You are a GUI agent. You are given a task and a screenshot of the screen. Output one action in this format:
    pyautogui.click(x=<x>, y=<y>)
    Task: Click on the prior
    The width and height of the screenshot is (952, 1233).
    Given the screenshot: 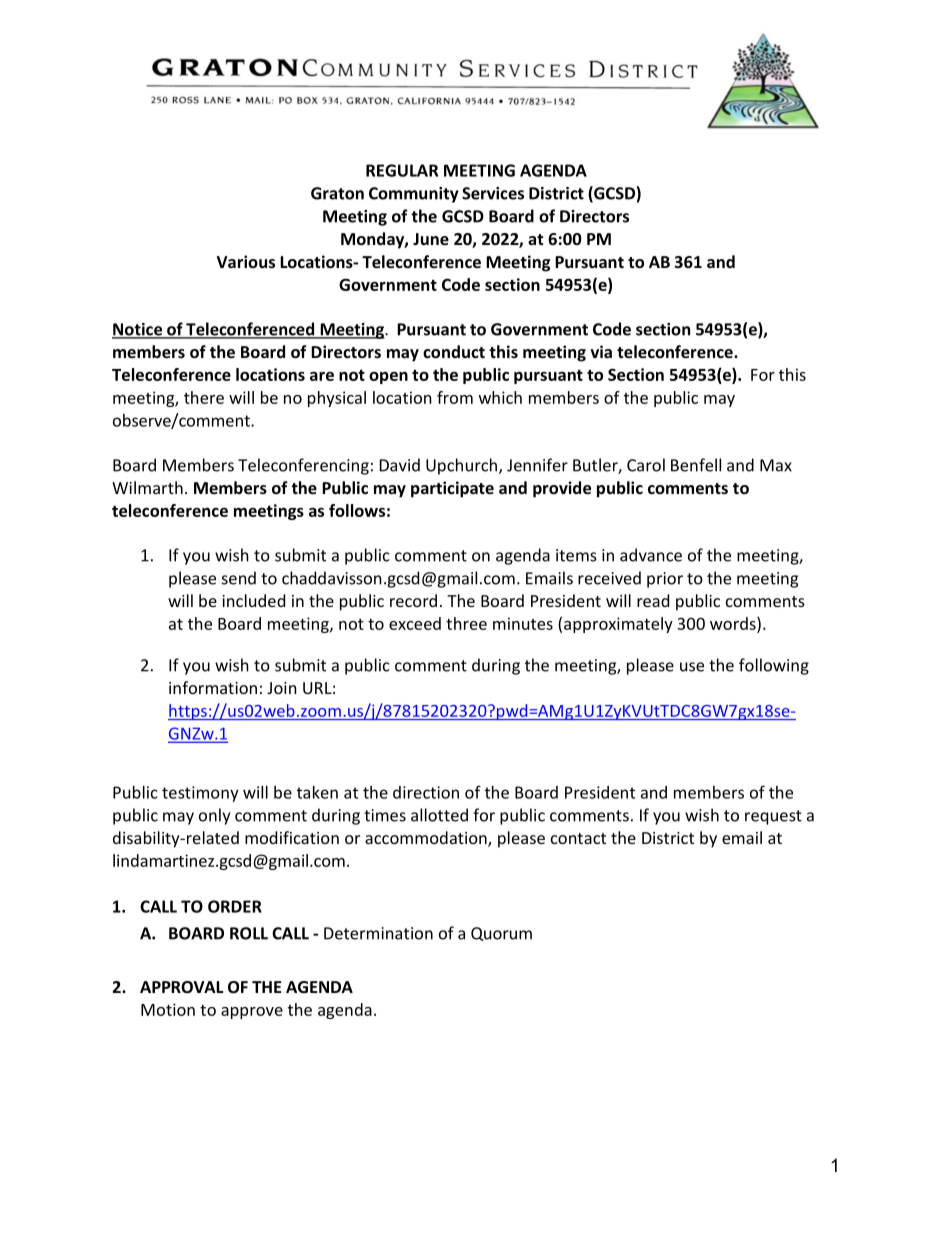 What is the action you would take?
    pyautogui.click(x=665, y=580)
